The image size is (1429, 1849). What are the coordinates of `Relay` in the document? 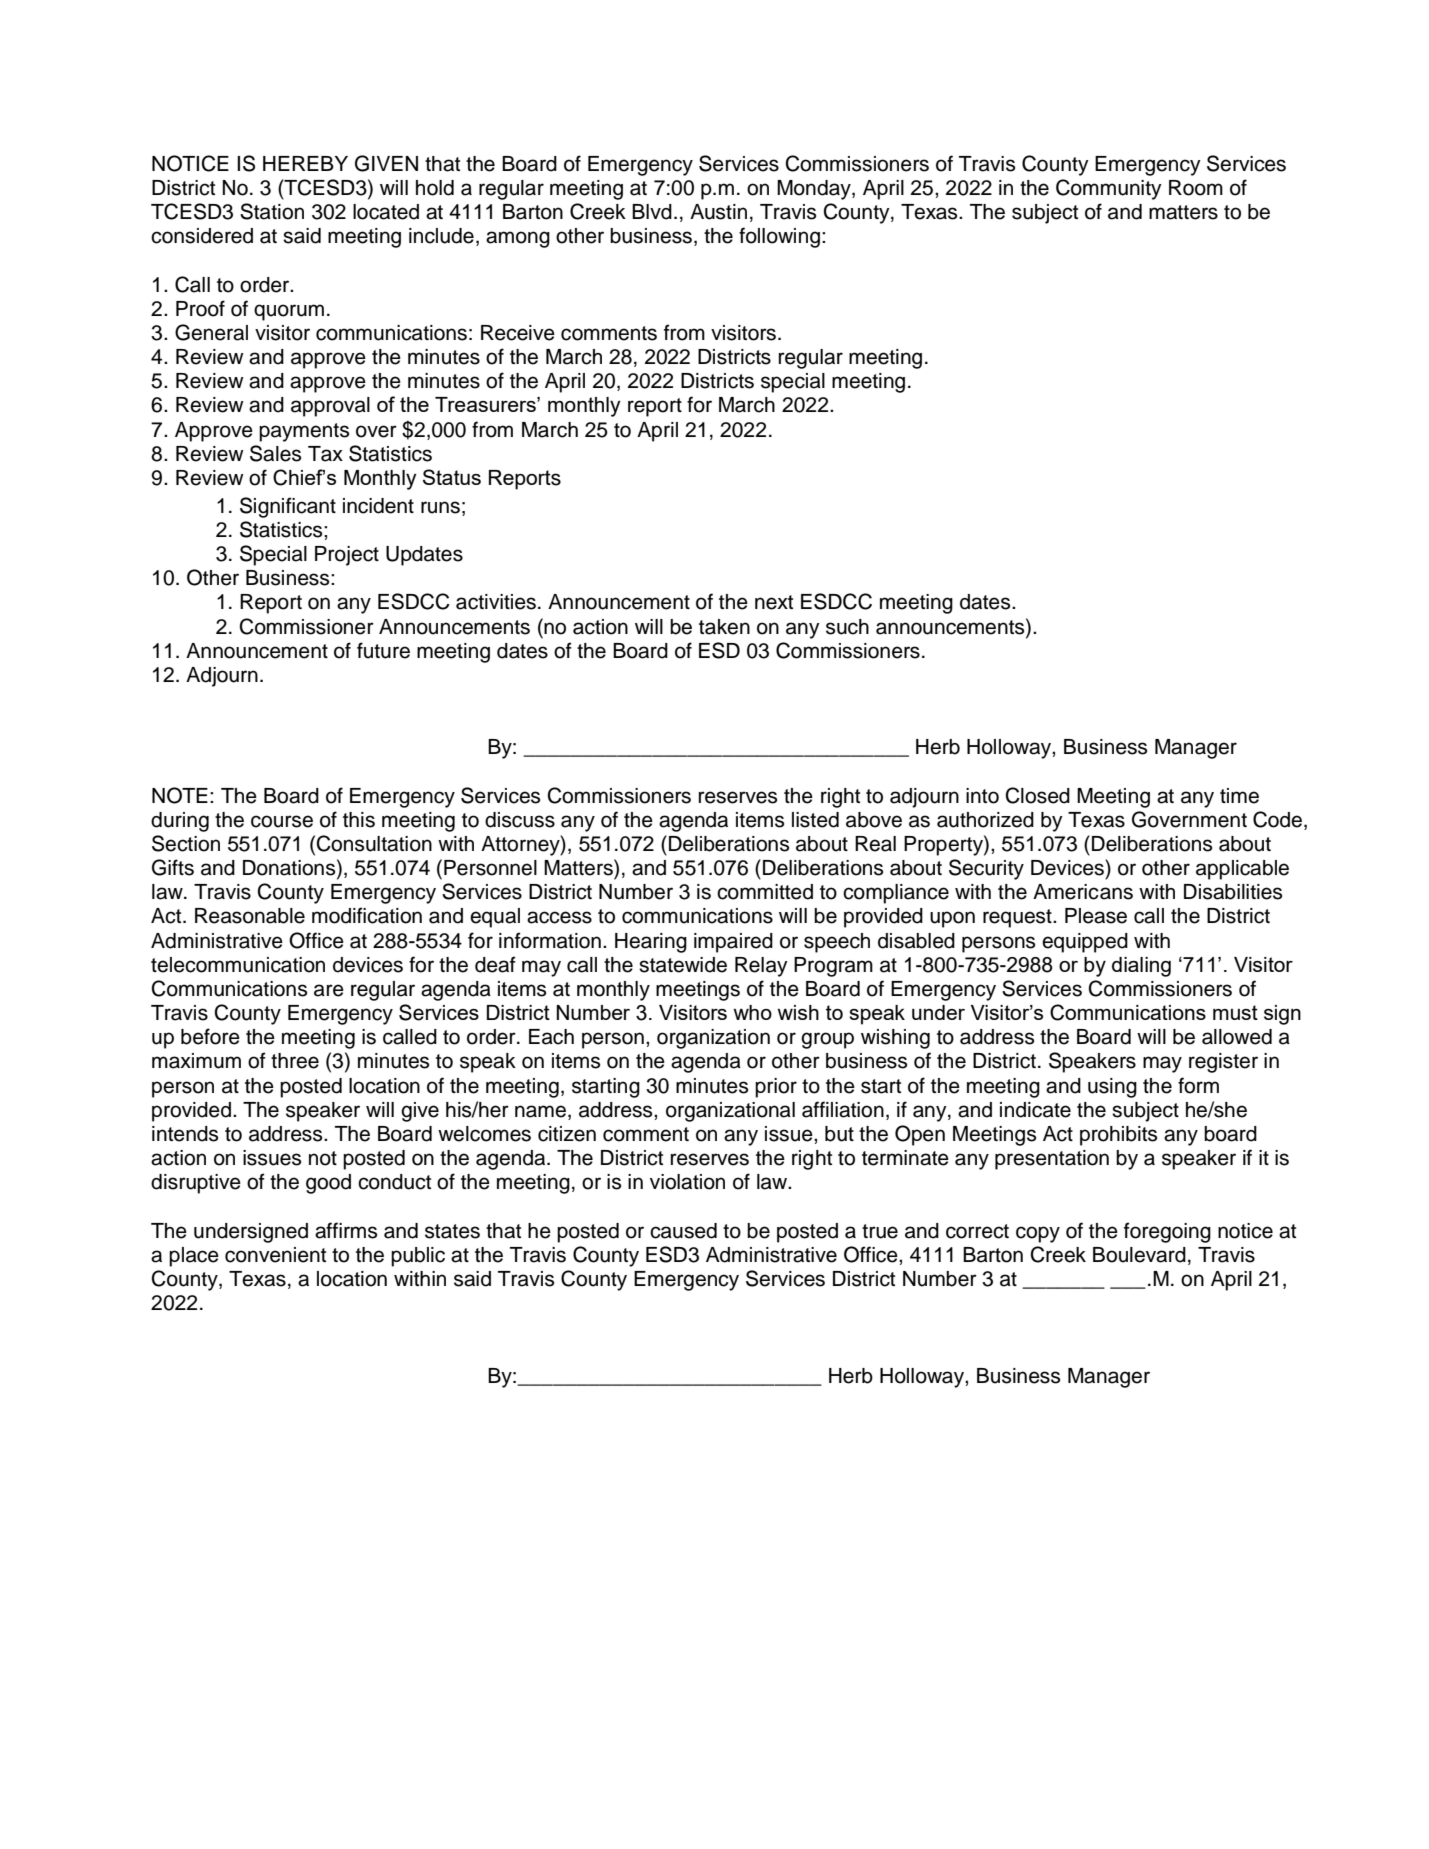 It's located at (761, 967).
